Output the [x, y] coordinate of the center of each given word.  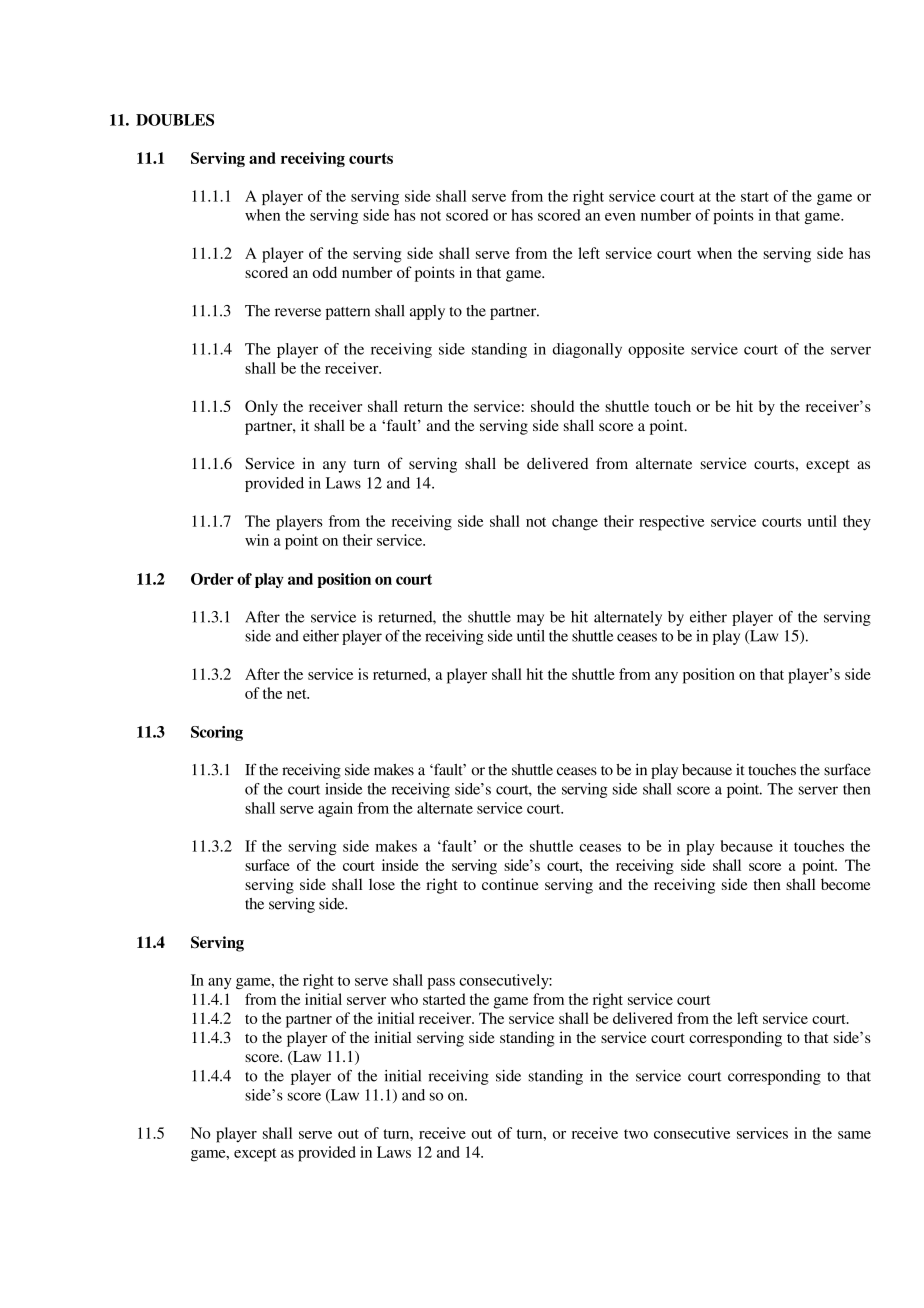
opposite [656, 350]
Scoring [217, 733]
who [404, 999]
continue [510, 884]
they [857, 523]
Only [261, 408]
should [552, 406]
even [620, 217]
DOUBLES [175, 120]
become [846, 884]
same [854, 1135]
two [636, 1134]
